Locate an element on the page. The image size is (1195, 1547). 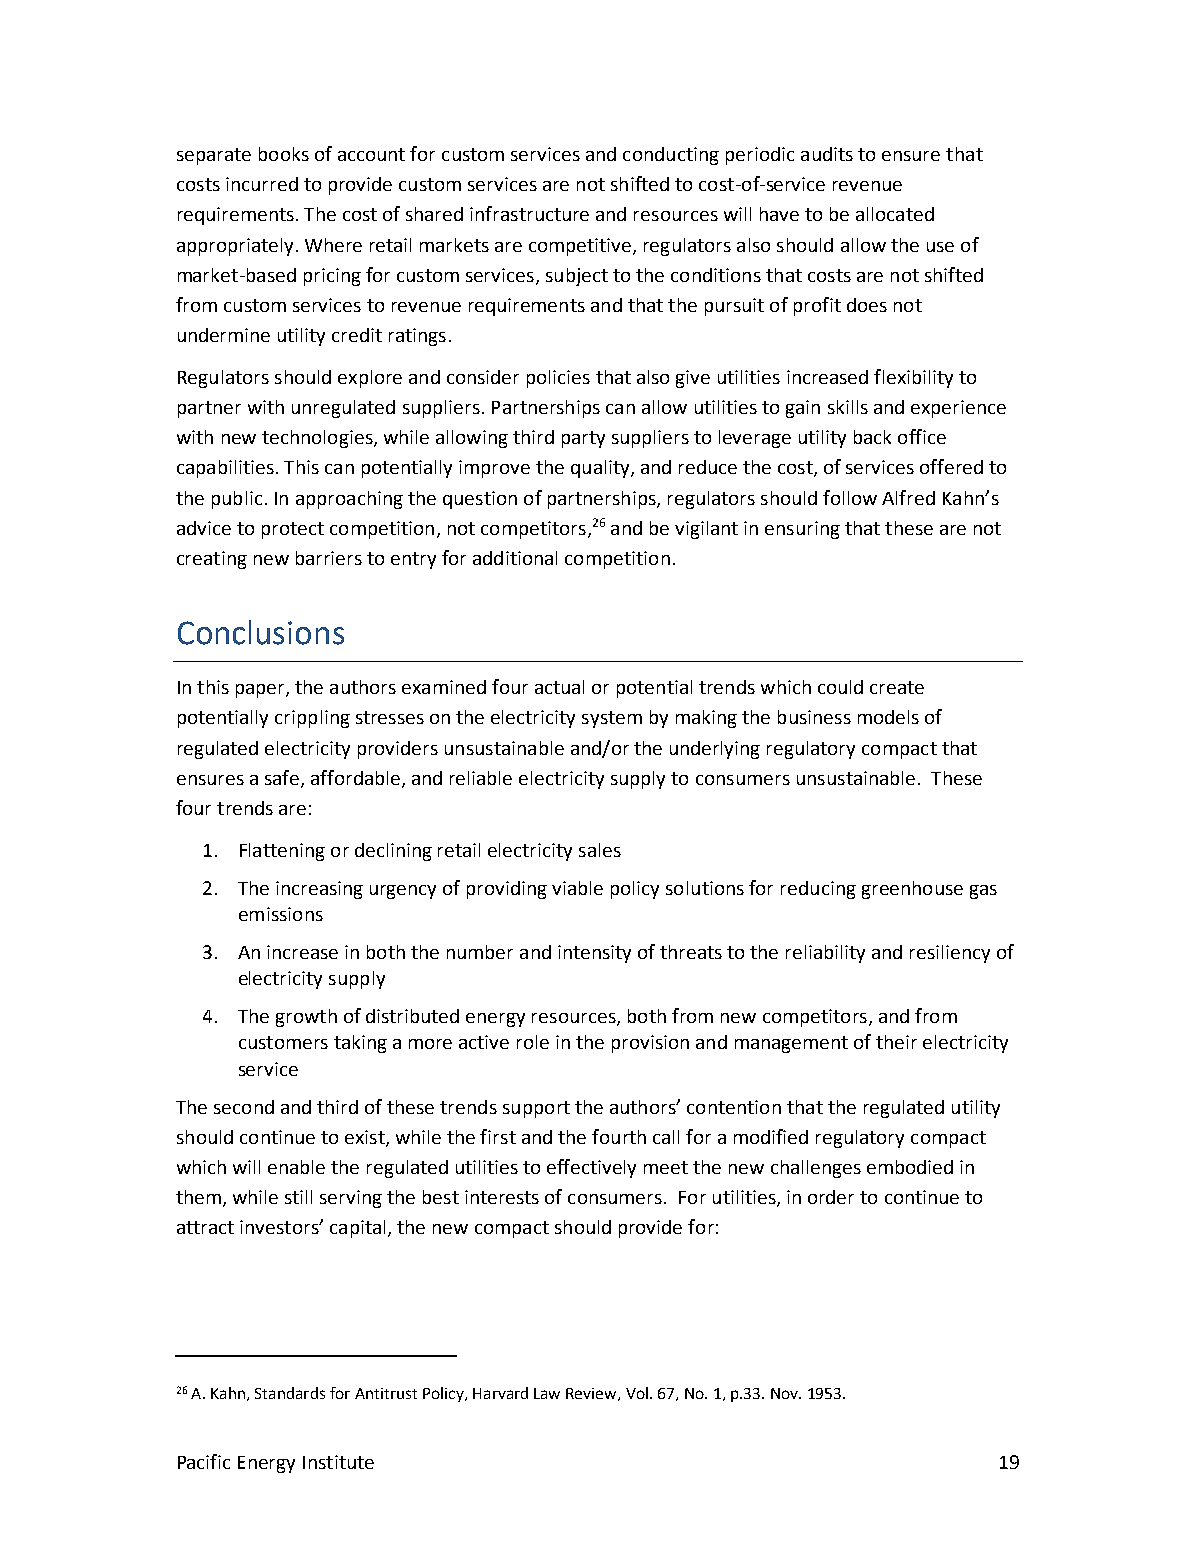
Conclusions is located at coordinates (261, 632).
